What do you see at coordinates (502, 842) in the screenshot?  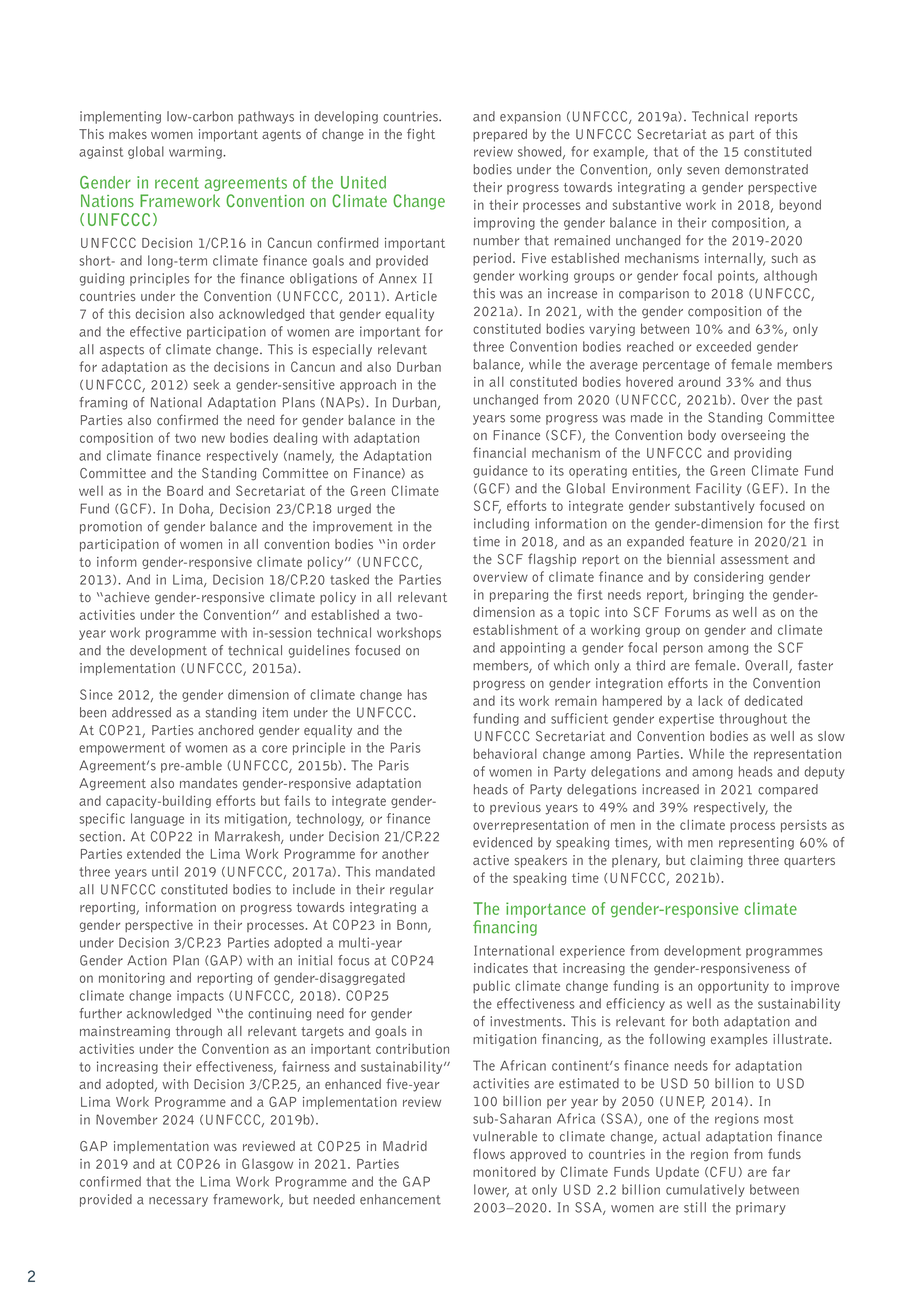 I see `evidenced` at bounding box center [502, 842].
